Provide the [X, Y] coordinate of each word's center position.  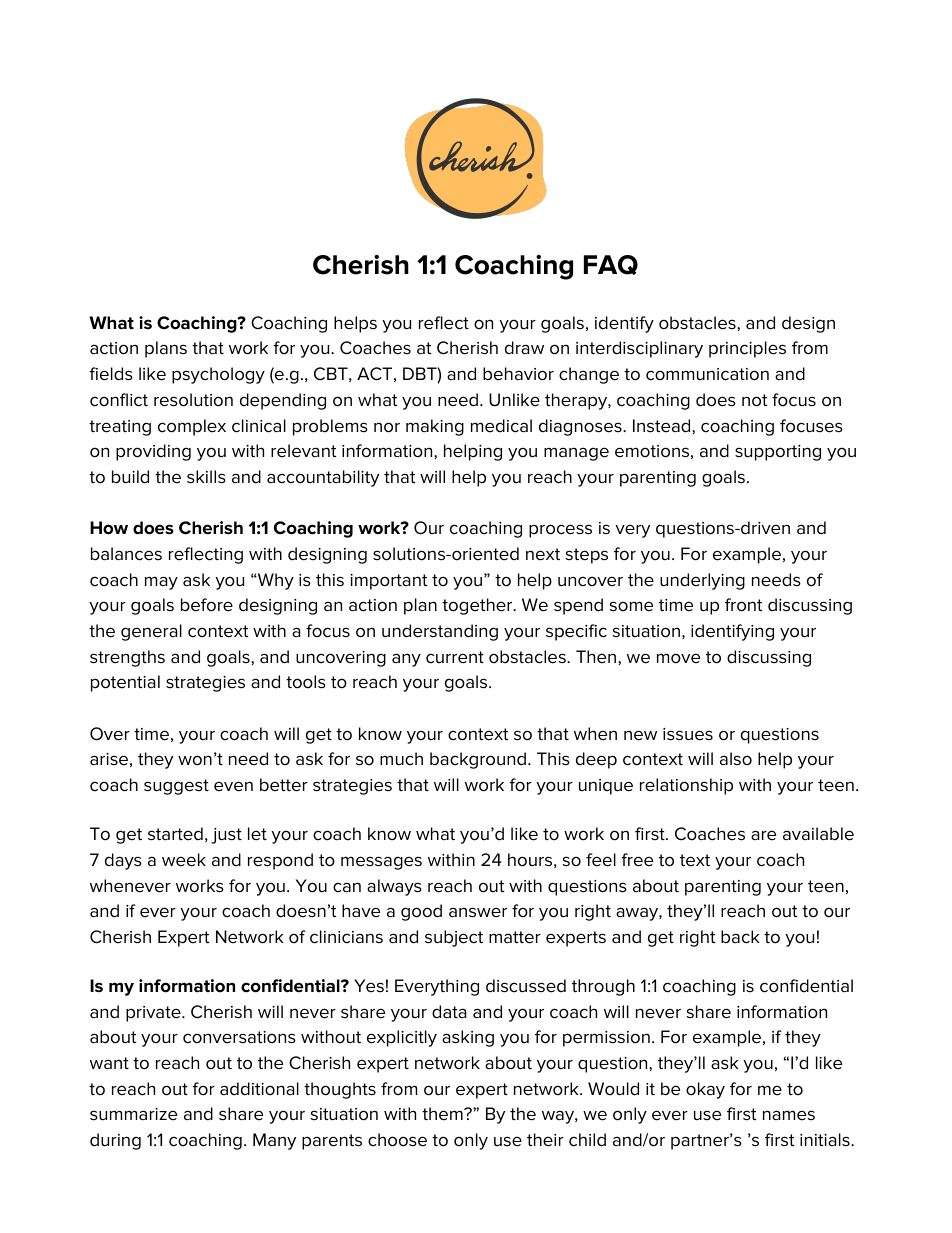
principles [747, 349]
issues [688, 734]
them [443, 1114]
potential [125, 683]
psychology [218, 375]
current [455, 657]
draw [524, 348]
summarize [133, 1114]
